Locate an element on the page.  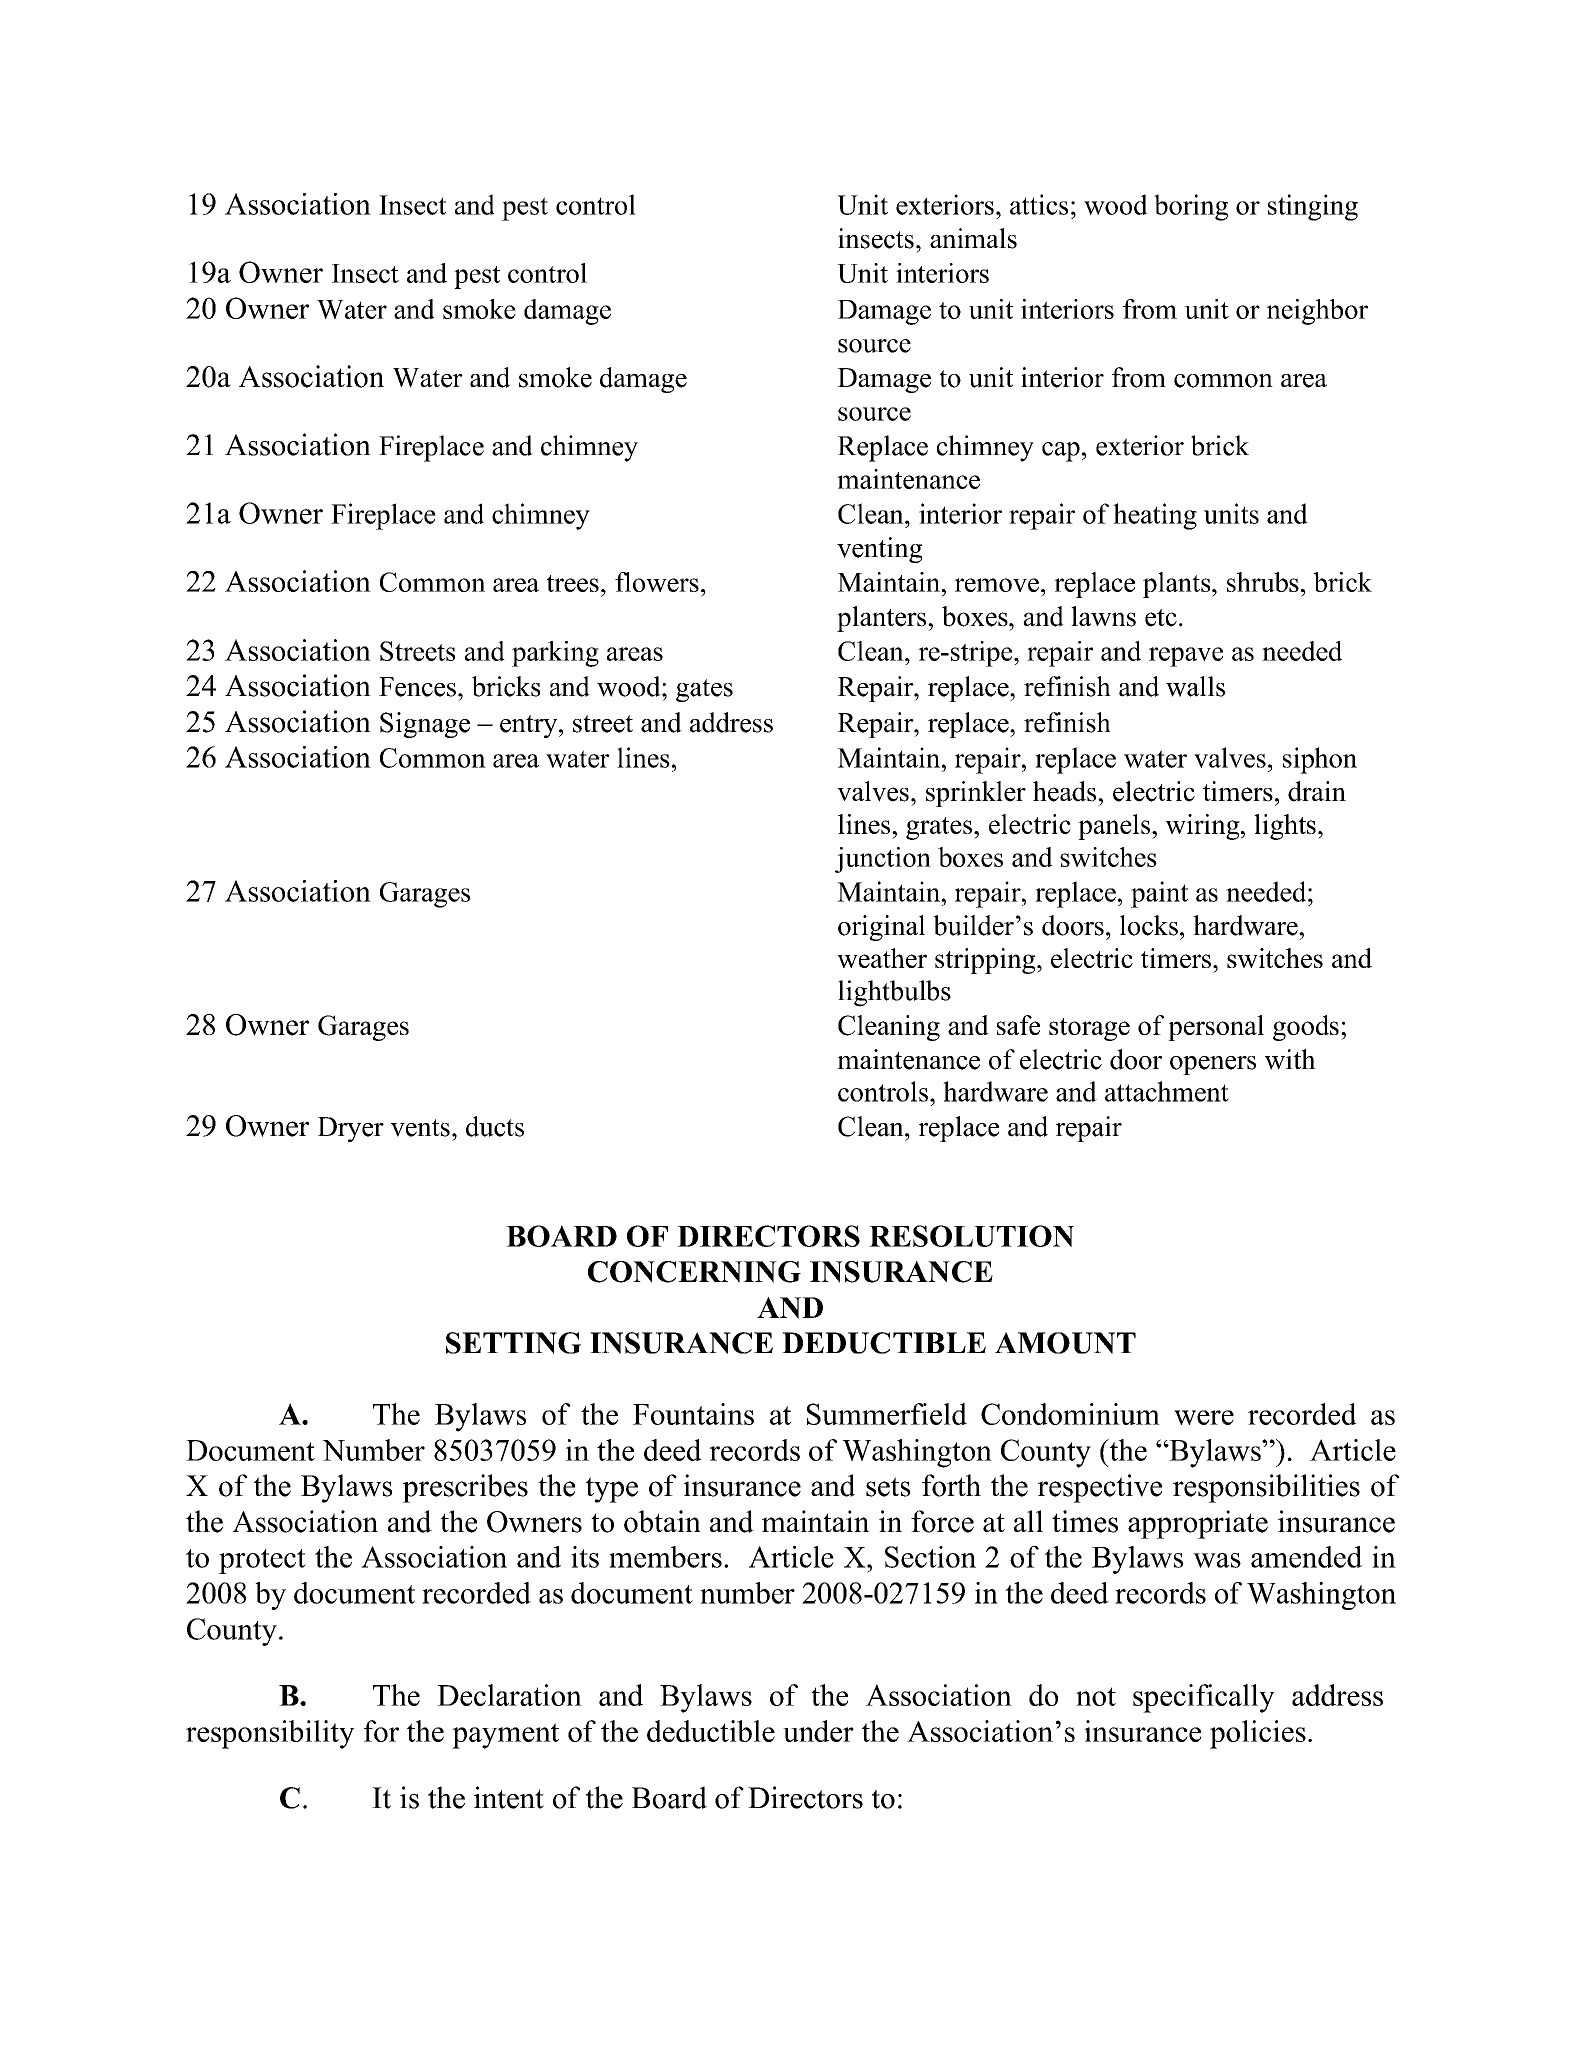
payment is located at coordinates (505, 1736).
